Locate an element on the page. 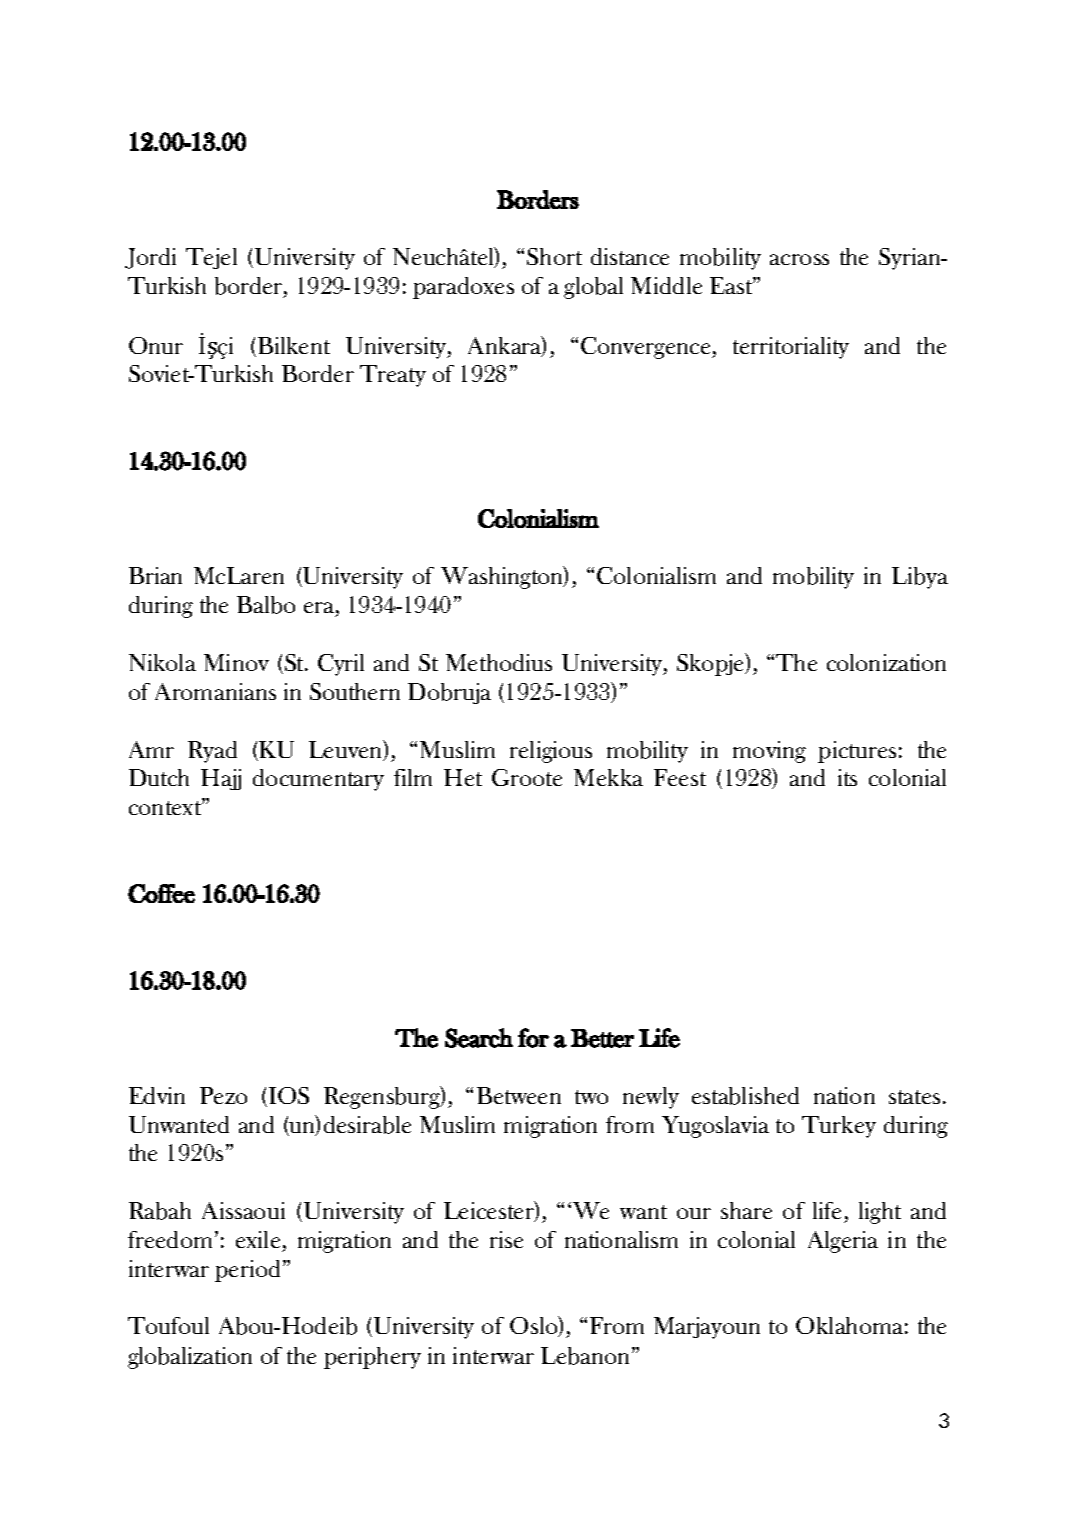 Image resolution: width=1076 pixels, height=1521 pixels. Methodius is located at coordinates (499, 662).
